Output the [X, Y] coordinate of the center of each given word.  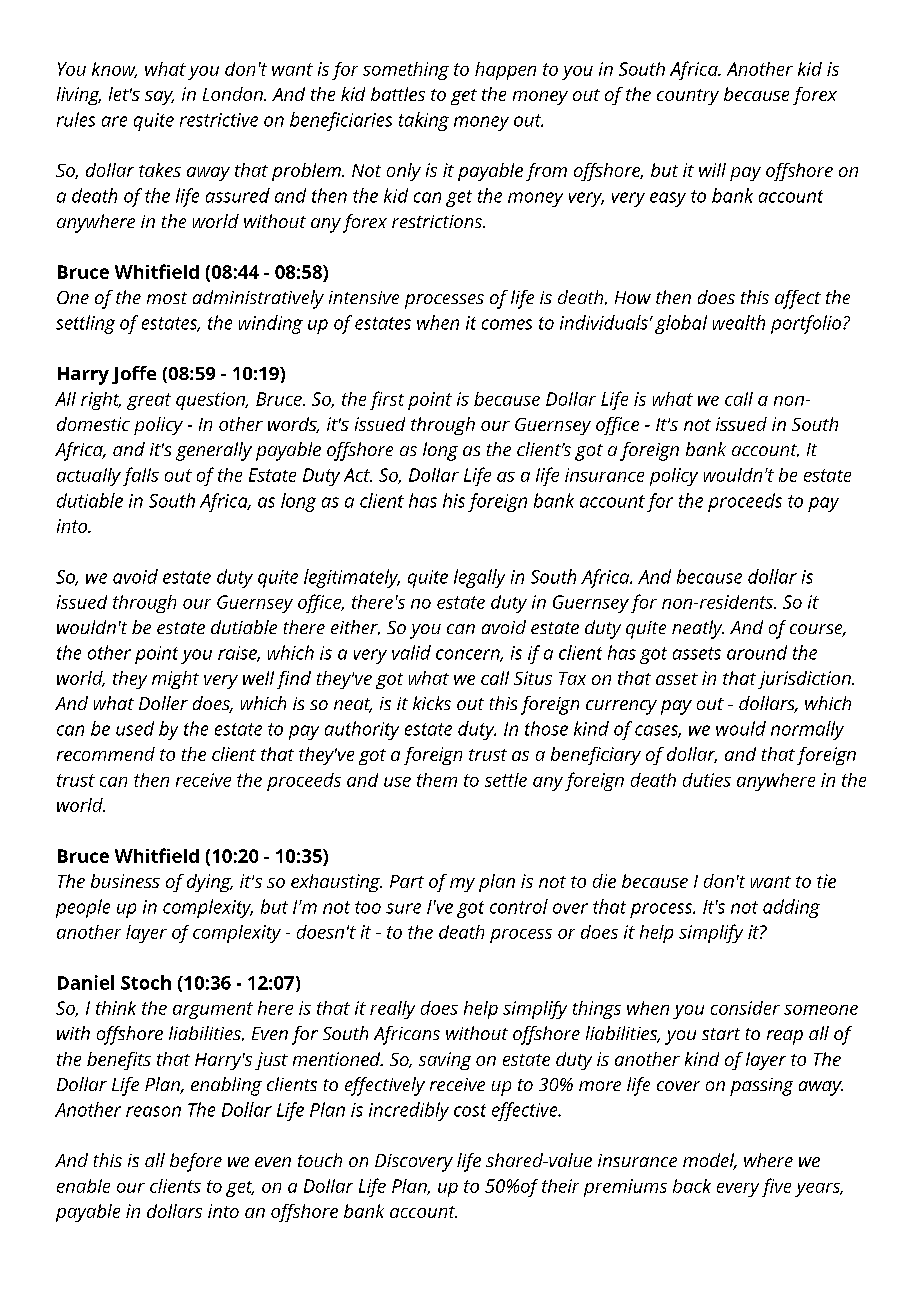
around [757, 652]
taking [424, 121]
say [159, 98]
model [710, 1161]
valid [411, 652]
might [175, 680]
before [196, 1162]
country [688, 97]
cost [470, 1110]
